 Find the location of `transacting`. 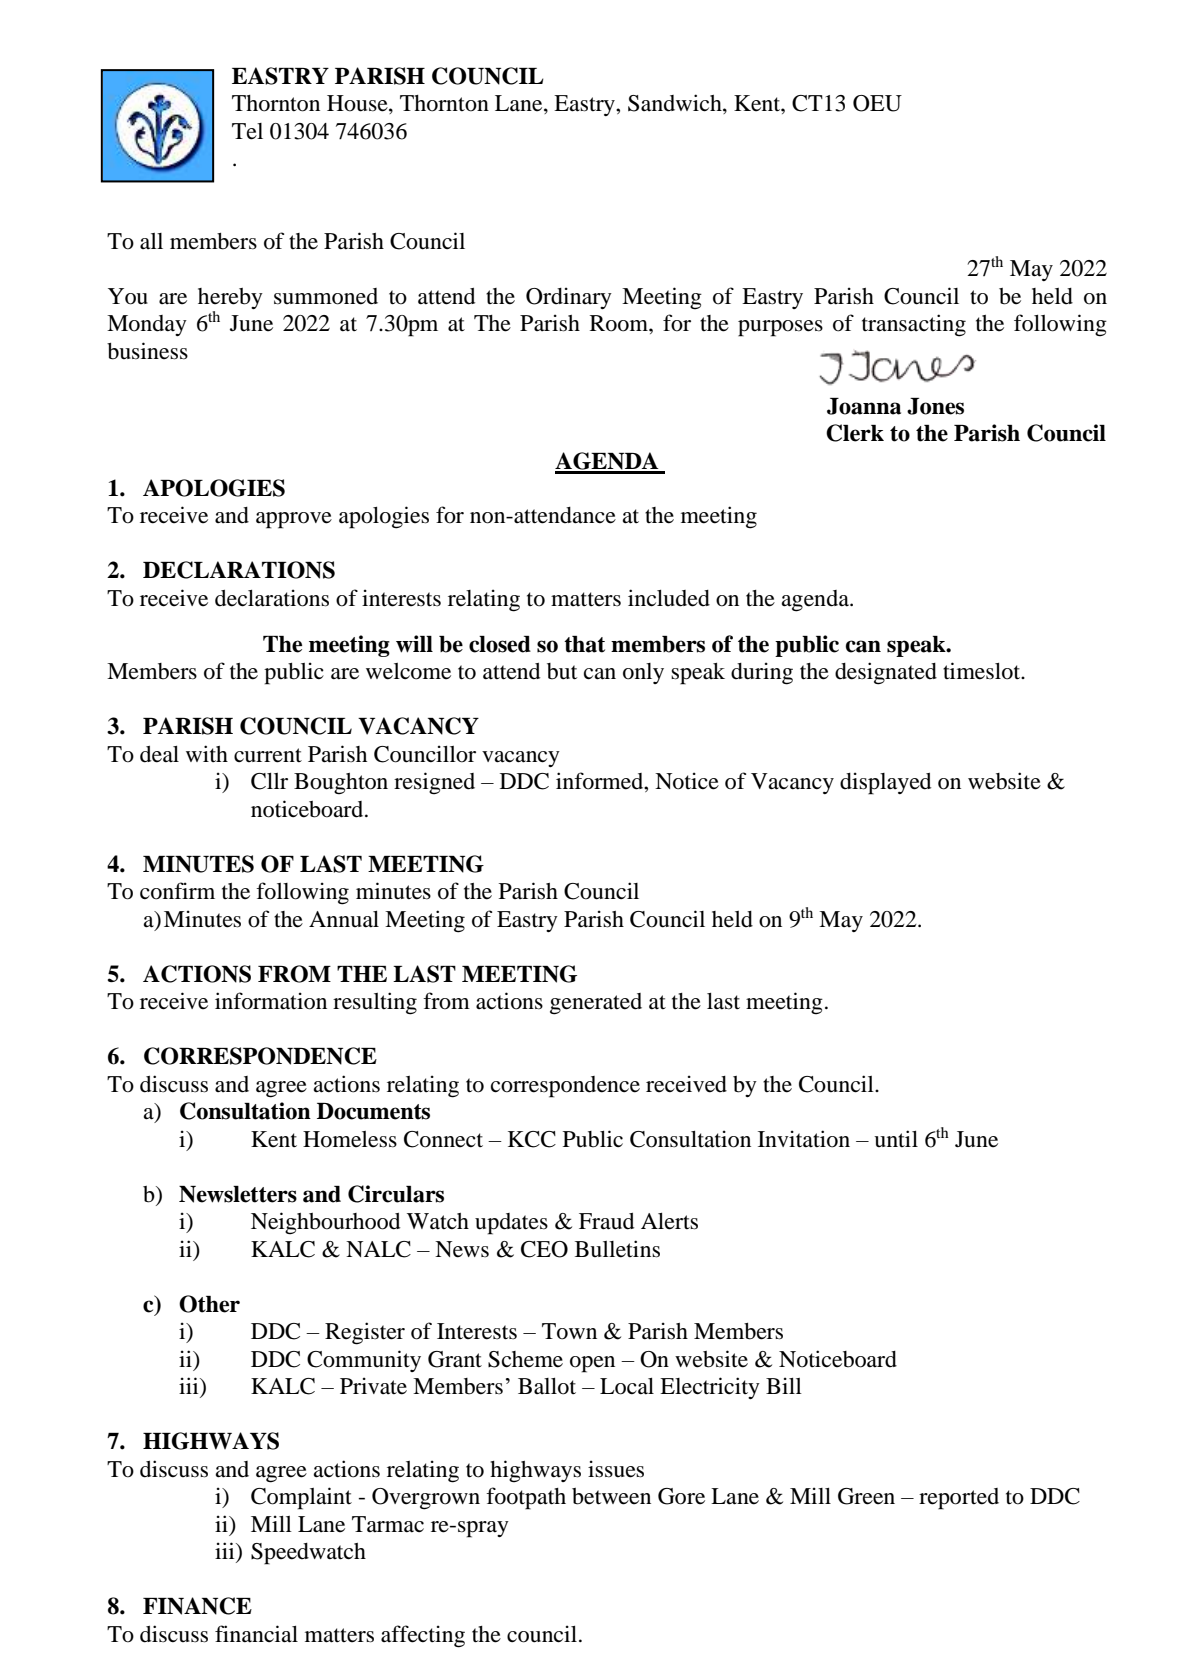

transacting is located at coordinates (914, 325).
